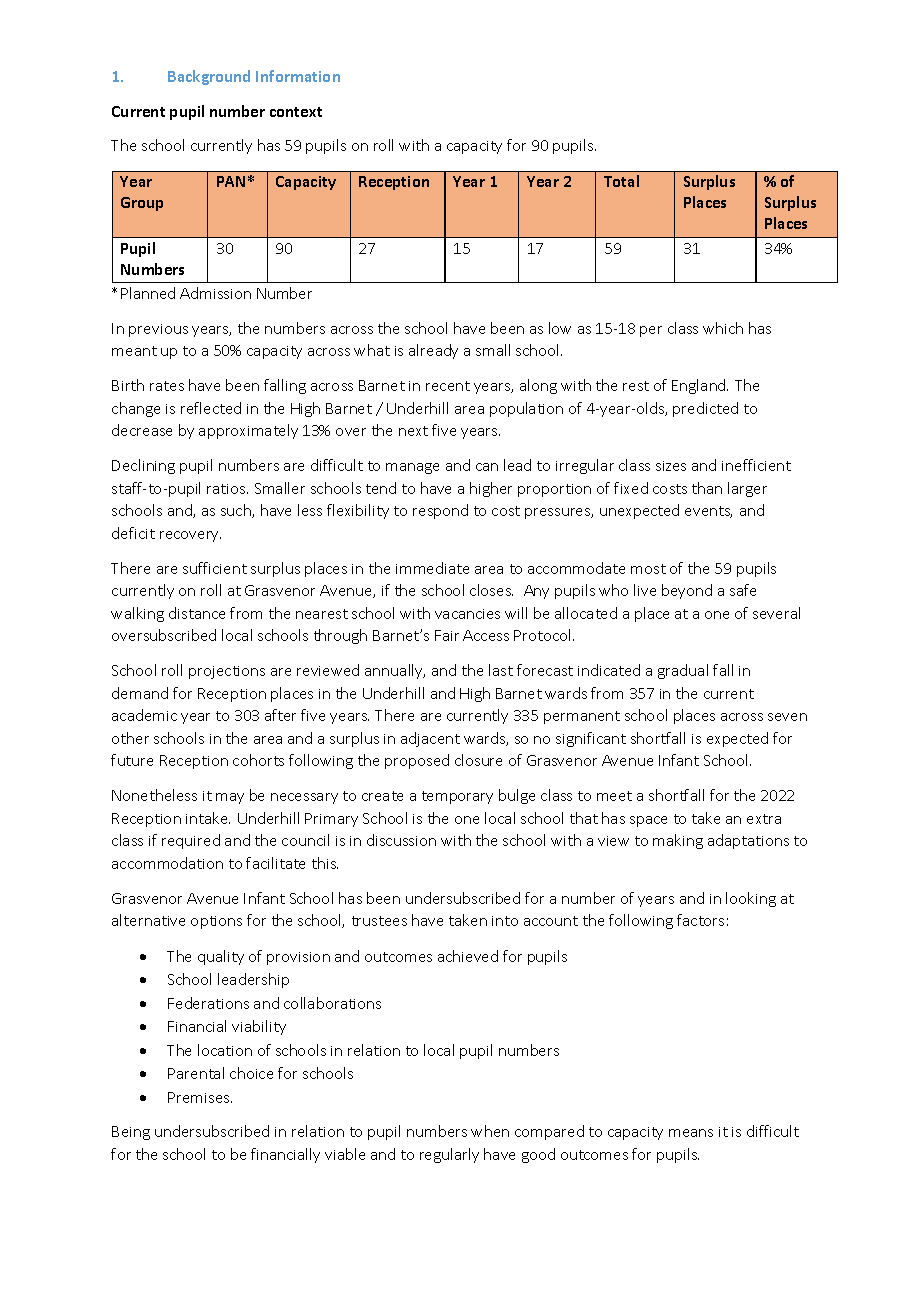  Describe the element at coordinates (691, 1133) in the screenshot. I see `means` at that location.
